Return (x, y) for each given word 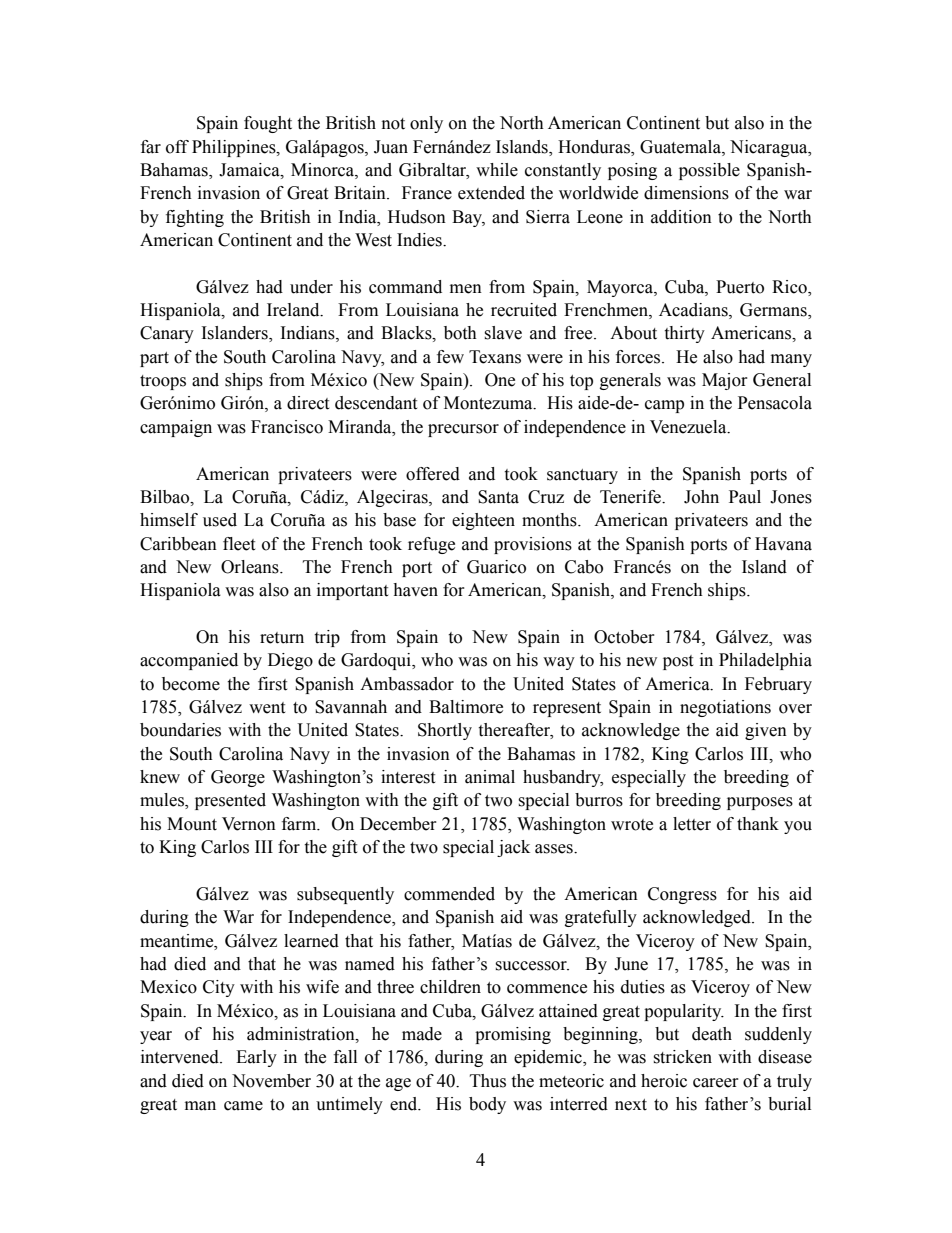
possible (709, 171)
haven (415, 590)
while (497, 170)
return (282, 638)
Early (256, 1058)
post (678, 662)
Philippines (235, 148)
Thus (488, 1081)
